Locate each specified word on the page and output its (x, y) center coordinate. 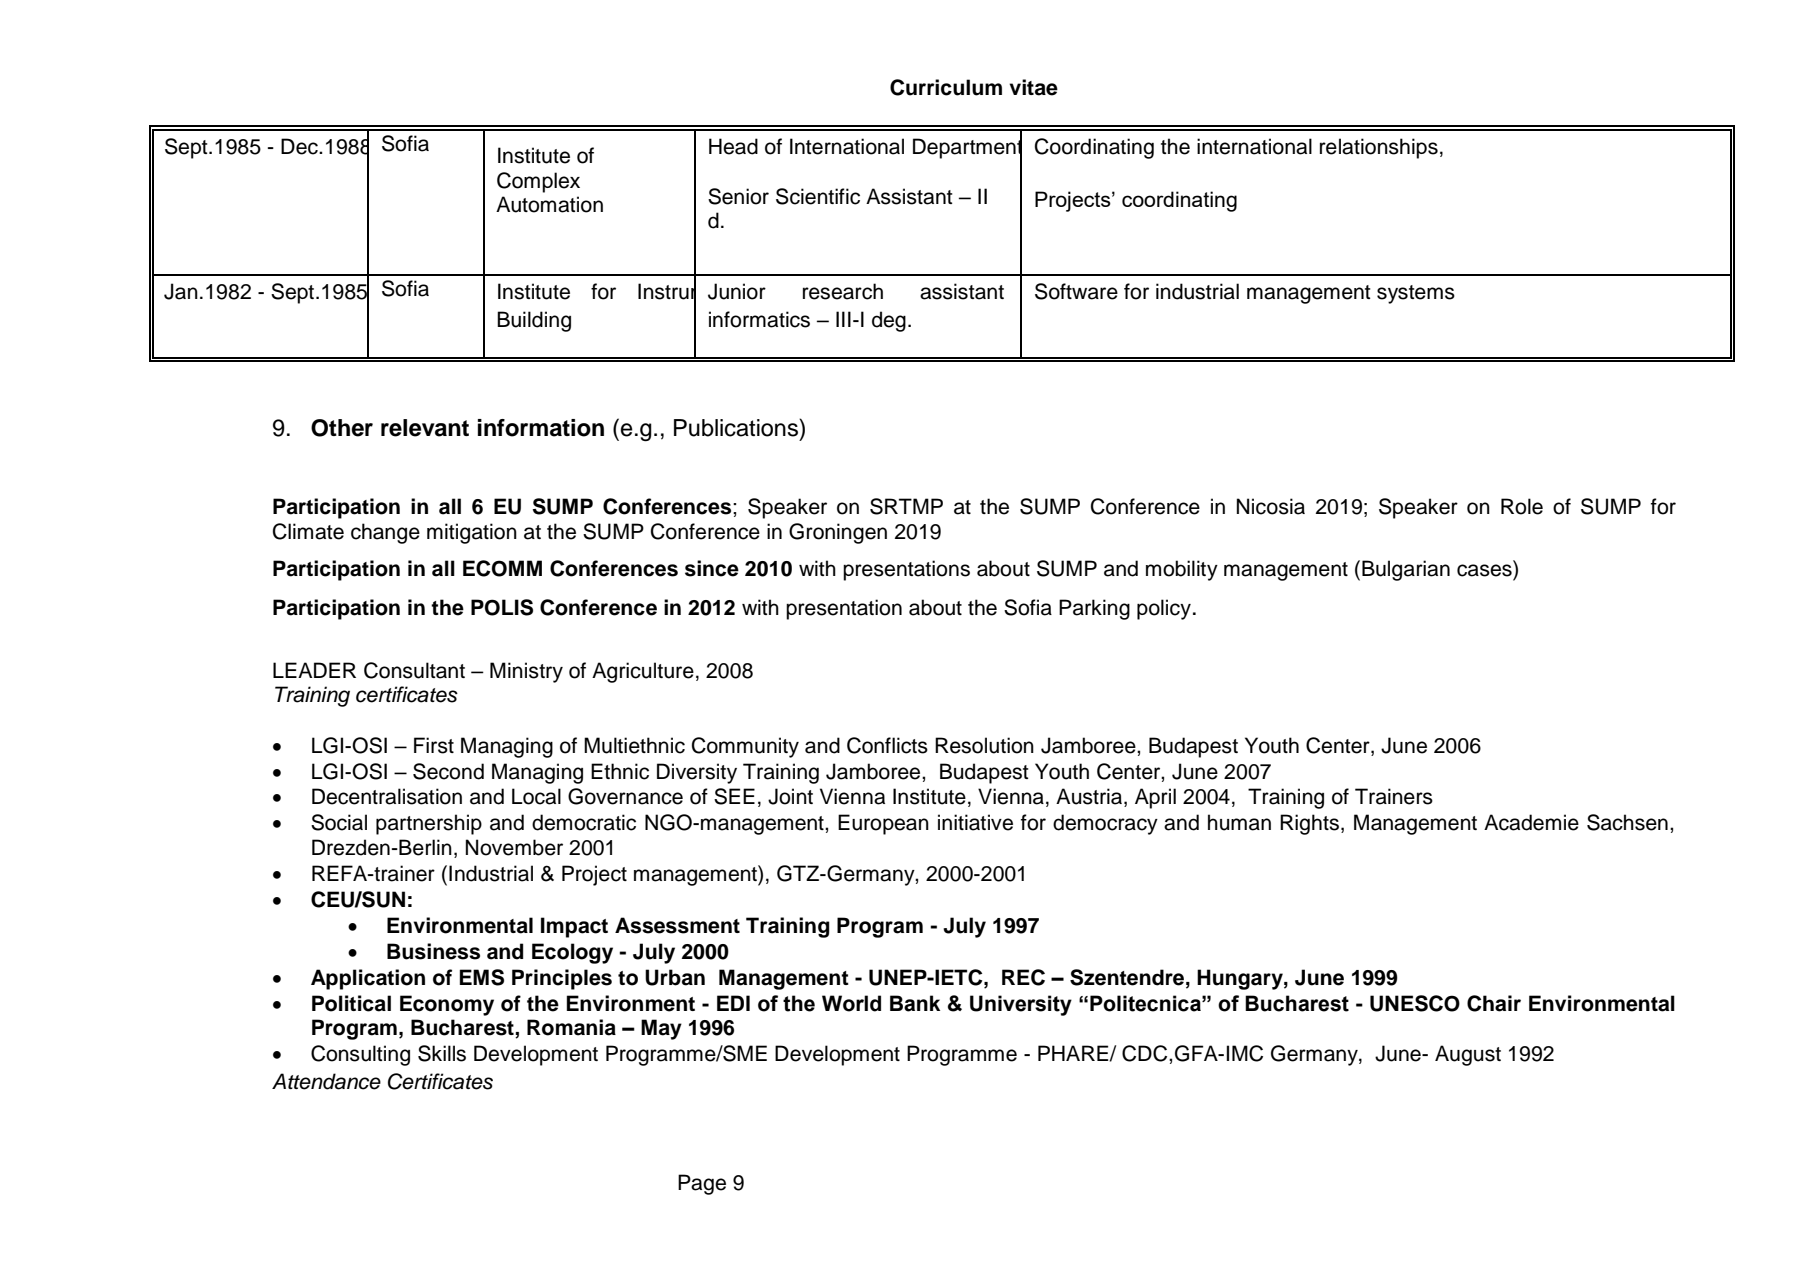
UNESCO (1415, 1003)
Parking (1094, 609)
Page (702, 1184)
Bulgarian (1406, 570)
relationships (1379, 148)
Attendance (326, 1081)
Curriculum (946, 87)
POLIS (502, 607)
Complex (538, 182)
